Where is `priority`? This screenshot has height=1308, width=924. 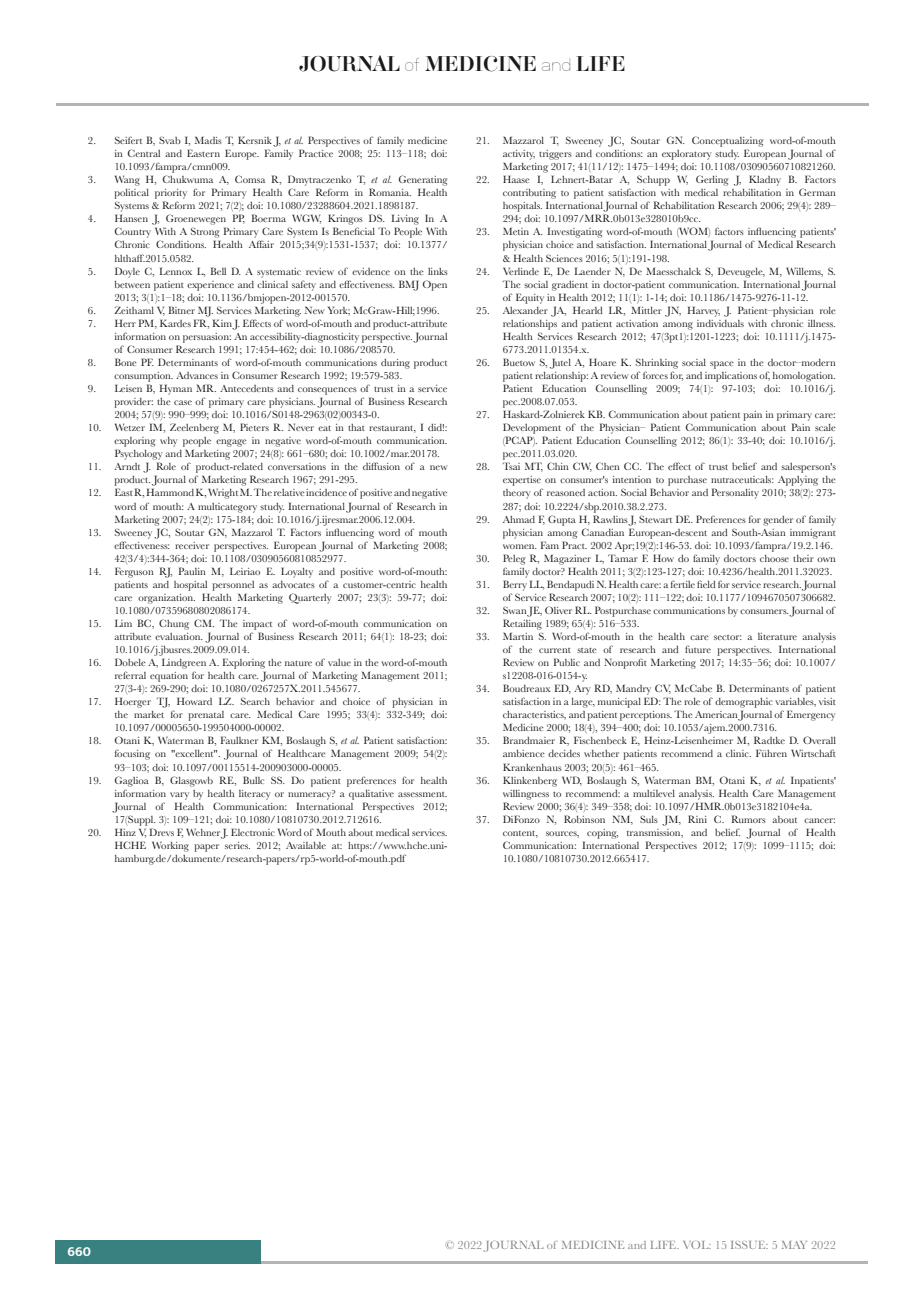 priority is located at coordinates (171, 194).
